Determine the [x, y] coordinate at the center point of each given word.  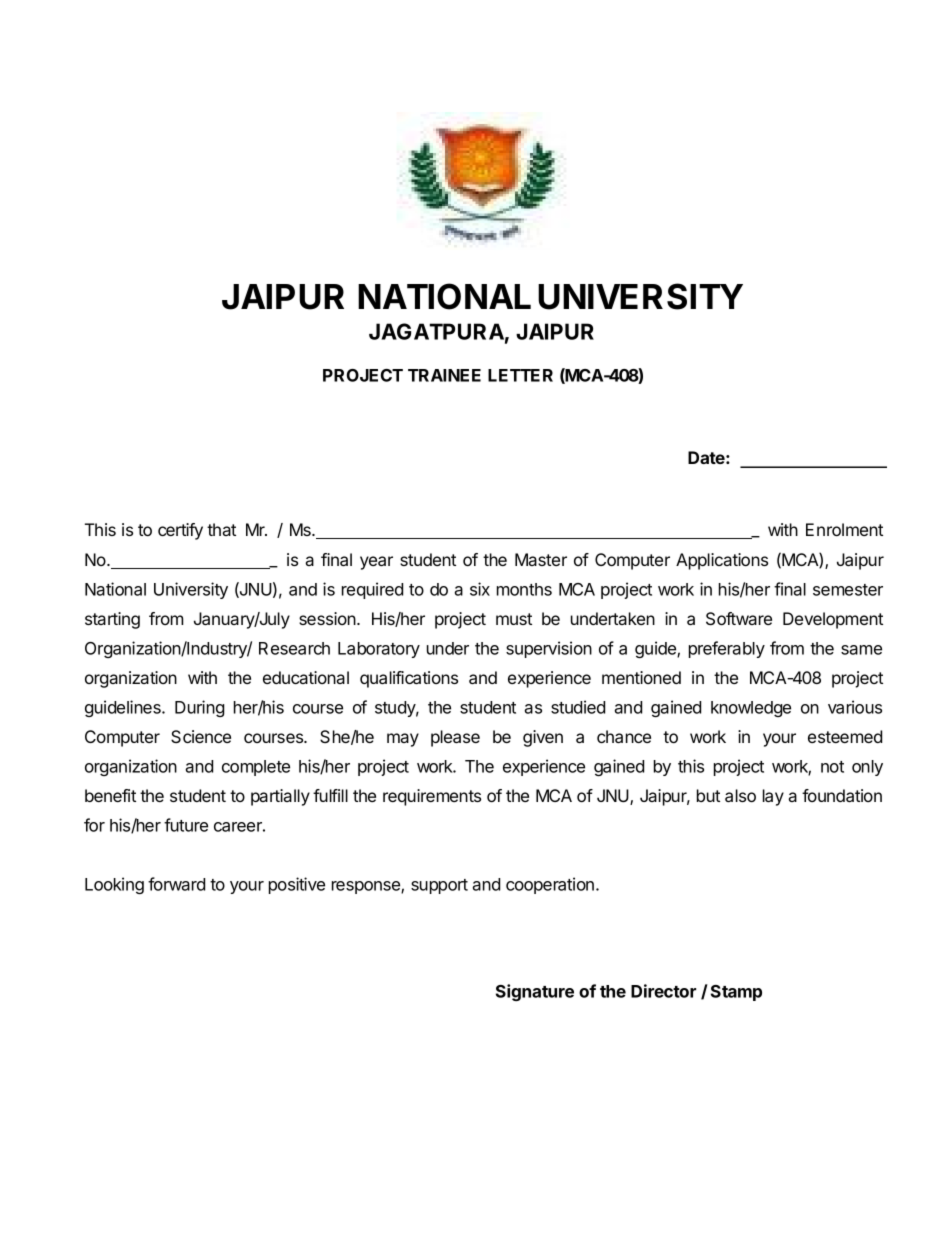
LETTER [520, 375]
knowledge [751, 709]
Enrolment [844, 529]
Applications [722, 561]
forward [176, 884]
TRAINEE [444, 375]
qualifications [409, 679]
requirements [432, 797]
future [186, 825]
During [200, 708]
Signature [535, 992]
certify [180, 531]
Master [541, 559]
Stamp [736, 993]
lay [773, 797]
